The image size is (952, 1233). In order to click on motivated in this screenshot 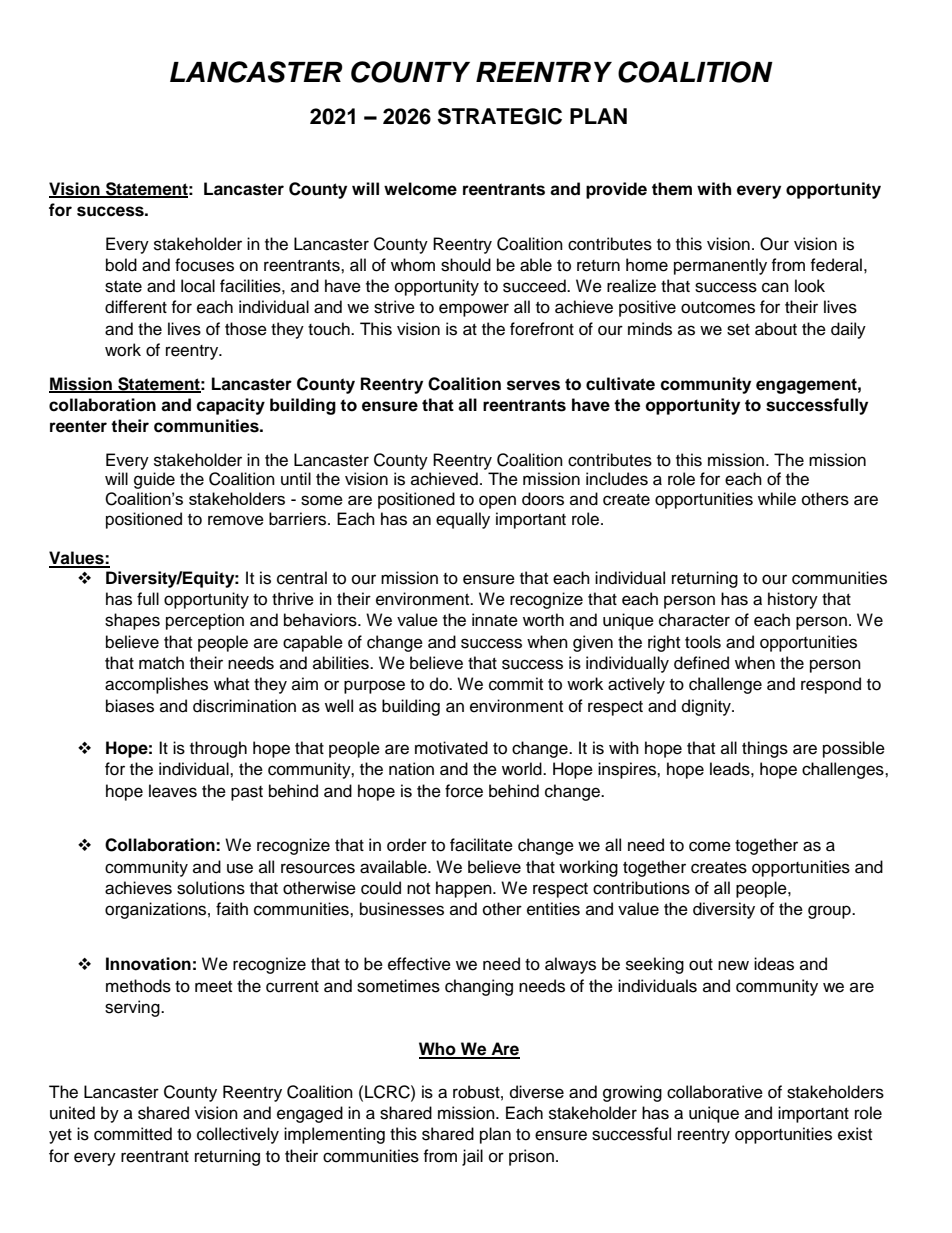, I will do `click(451, 748)`.
